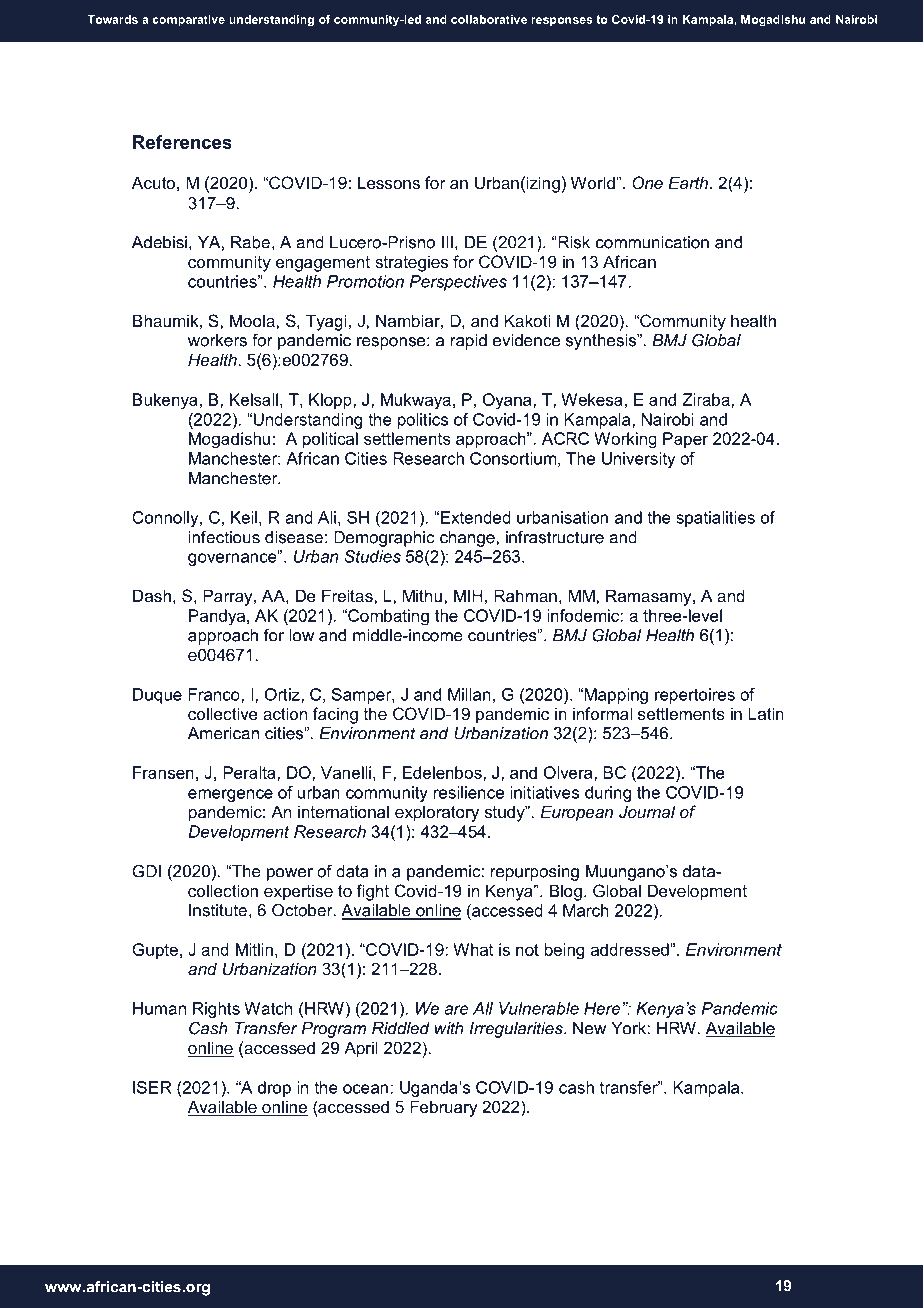 The image size is (924, 1308). What do you see at coordinates (638, 460) in the document?
I see `University` at bounding box center [638, 460].
